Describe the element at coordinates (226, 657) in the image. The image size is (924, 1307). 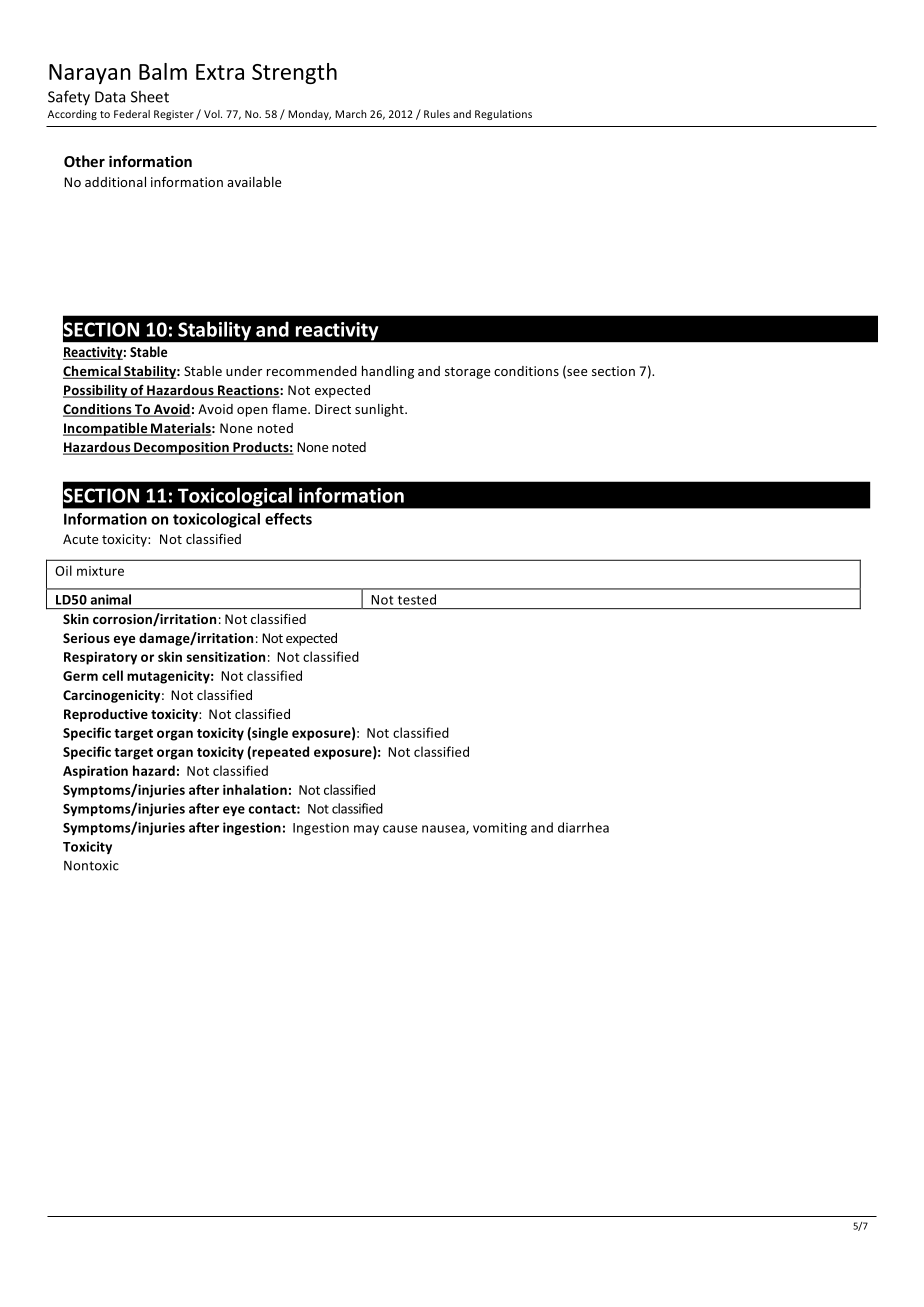
I see `sensitization` at that location.
